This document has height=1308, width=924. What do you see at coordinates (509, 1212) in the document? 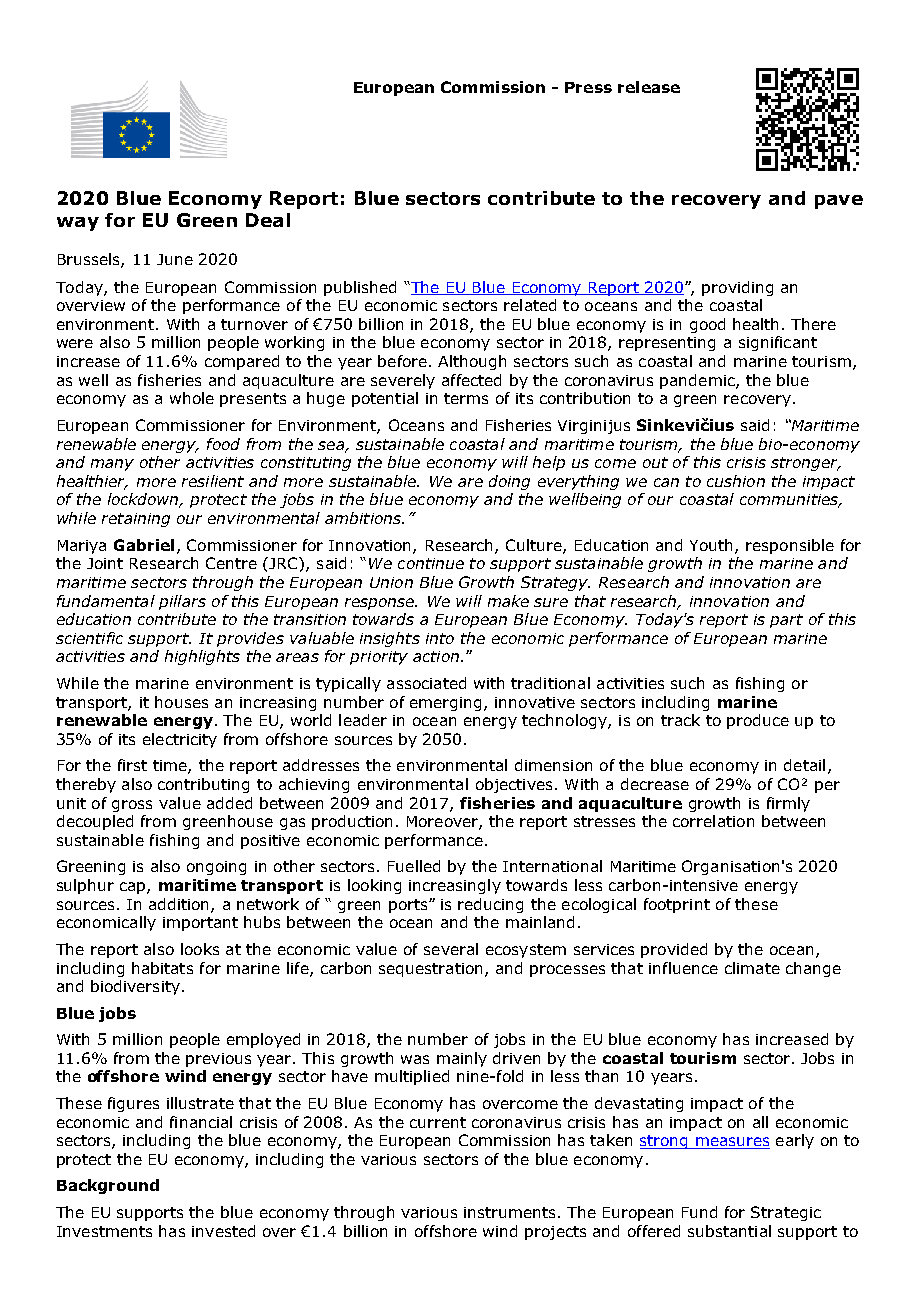
I see `instruments` at bounding box center [509, 1212].
